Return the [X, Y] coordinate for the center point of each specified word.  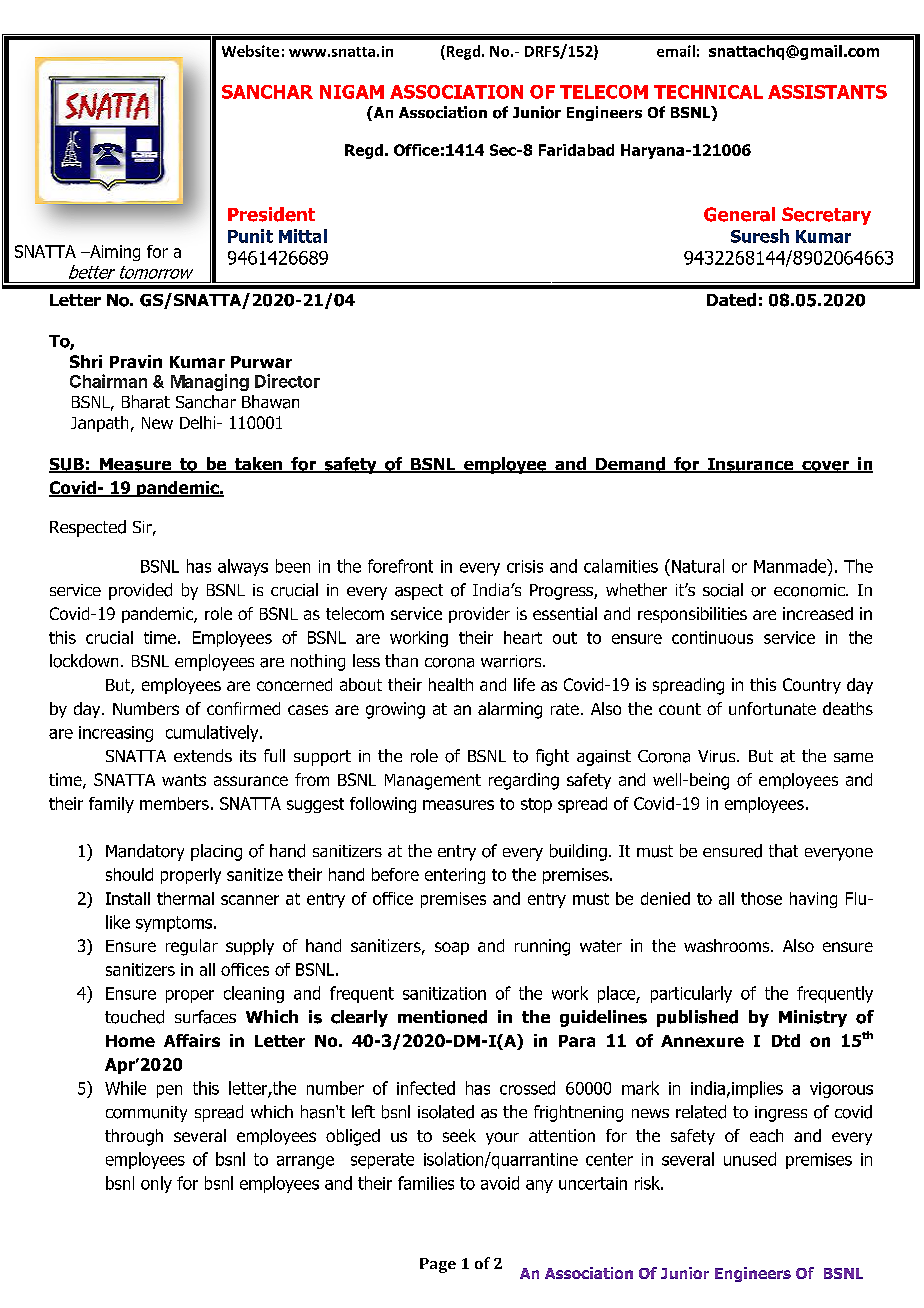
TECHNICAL [708, 92]
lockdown [84, 661]
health [451, 684]
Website [250, 51]
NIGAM [352, 92]
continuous [712, 637]
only [156, 1184]
